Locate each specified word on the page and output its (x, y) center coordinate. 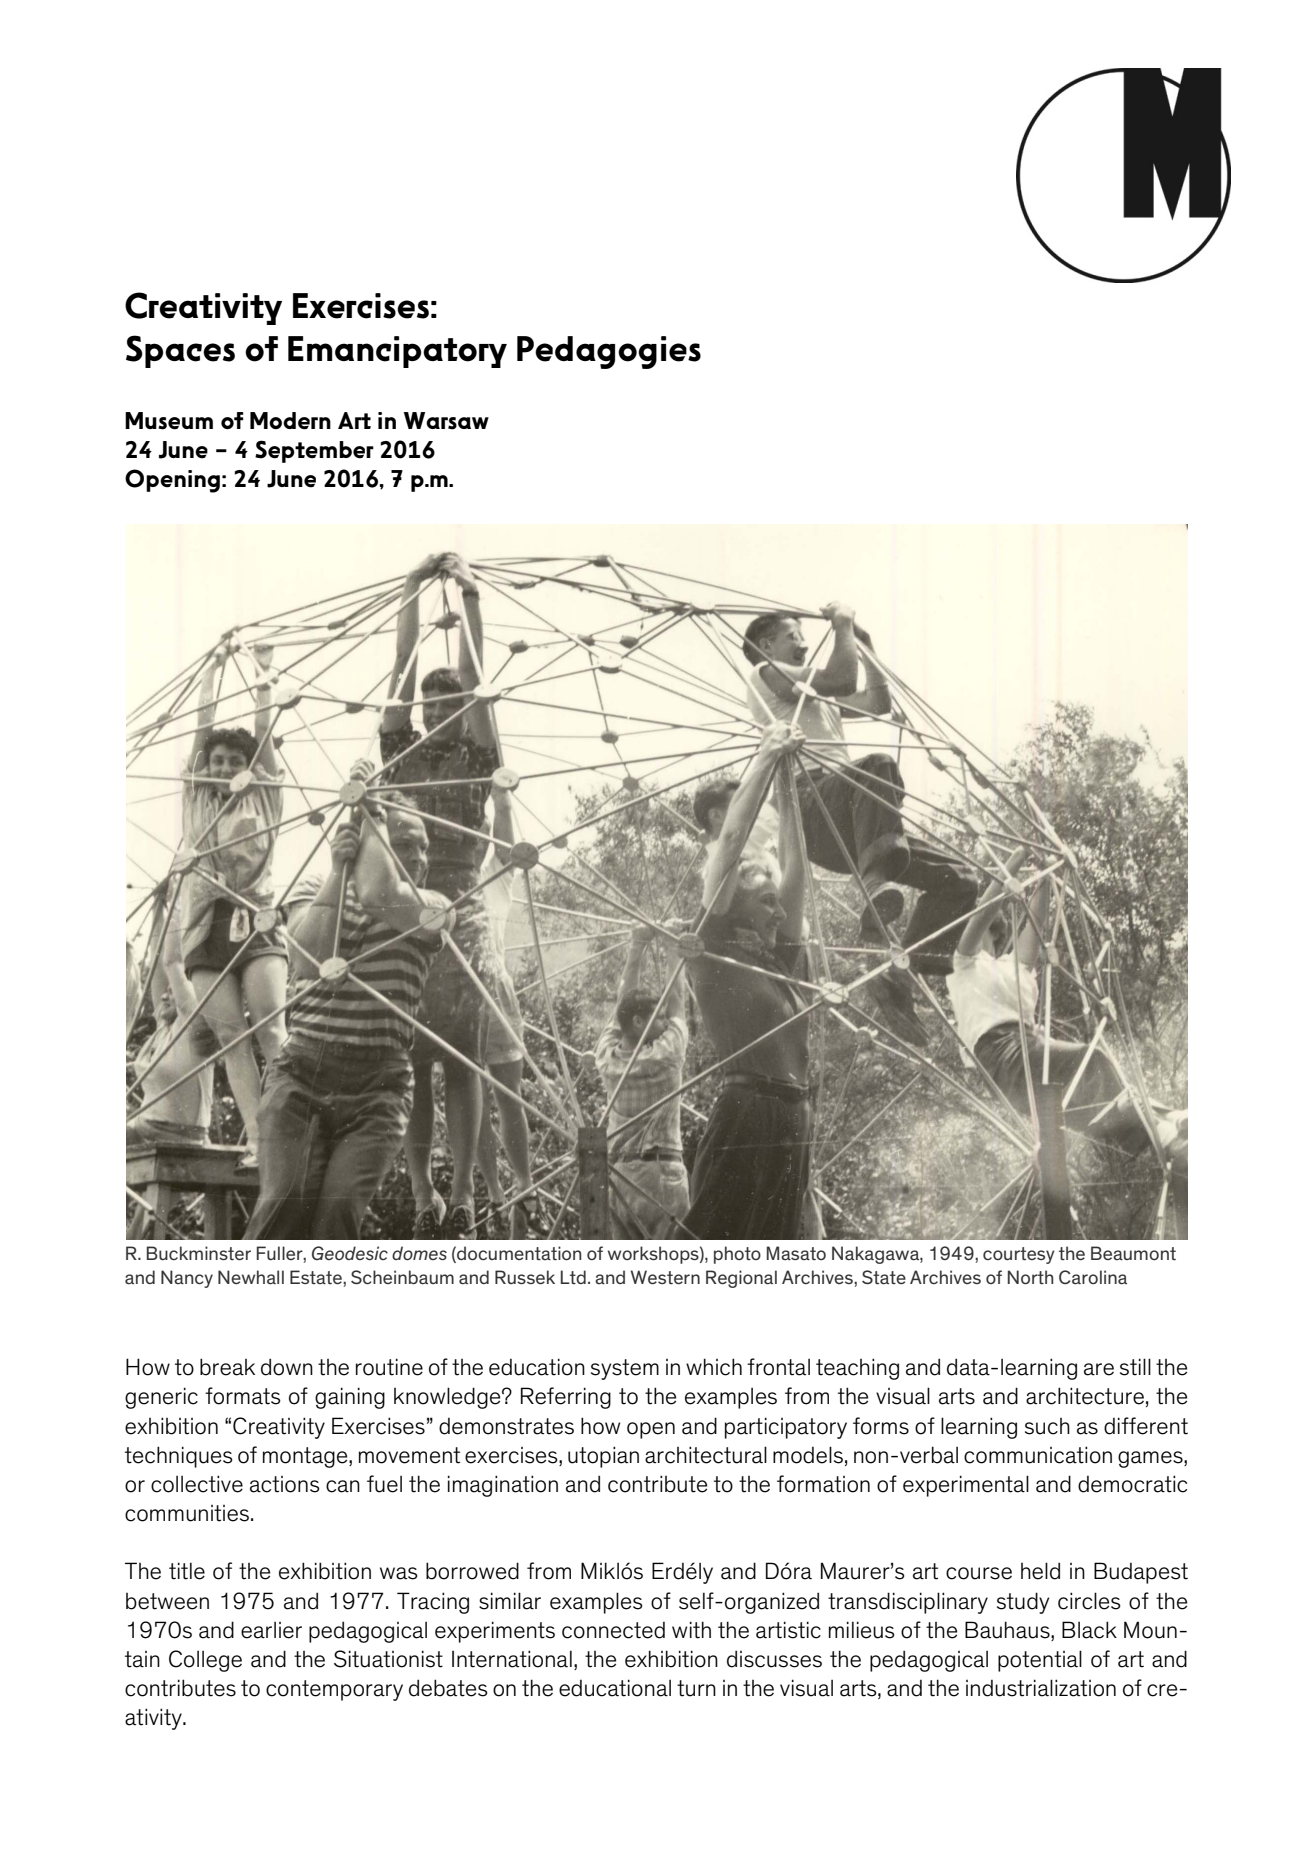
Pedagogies (609, 352)
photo (737, 1255)
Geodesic (350, 1253)
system (625, 1369)
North (1031, 1277)
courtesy (1019, 1255)
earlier (271, 1630)
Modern (290, 421)
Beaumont (1133, 1253)
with (691, 1630)
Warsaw (446, 421)
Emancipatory (397, 352)
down (287, 1367)
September (314, 451)
